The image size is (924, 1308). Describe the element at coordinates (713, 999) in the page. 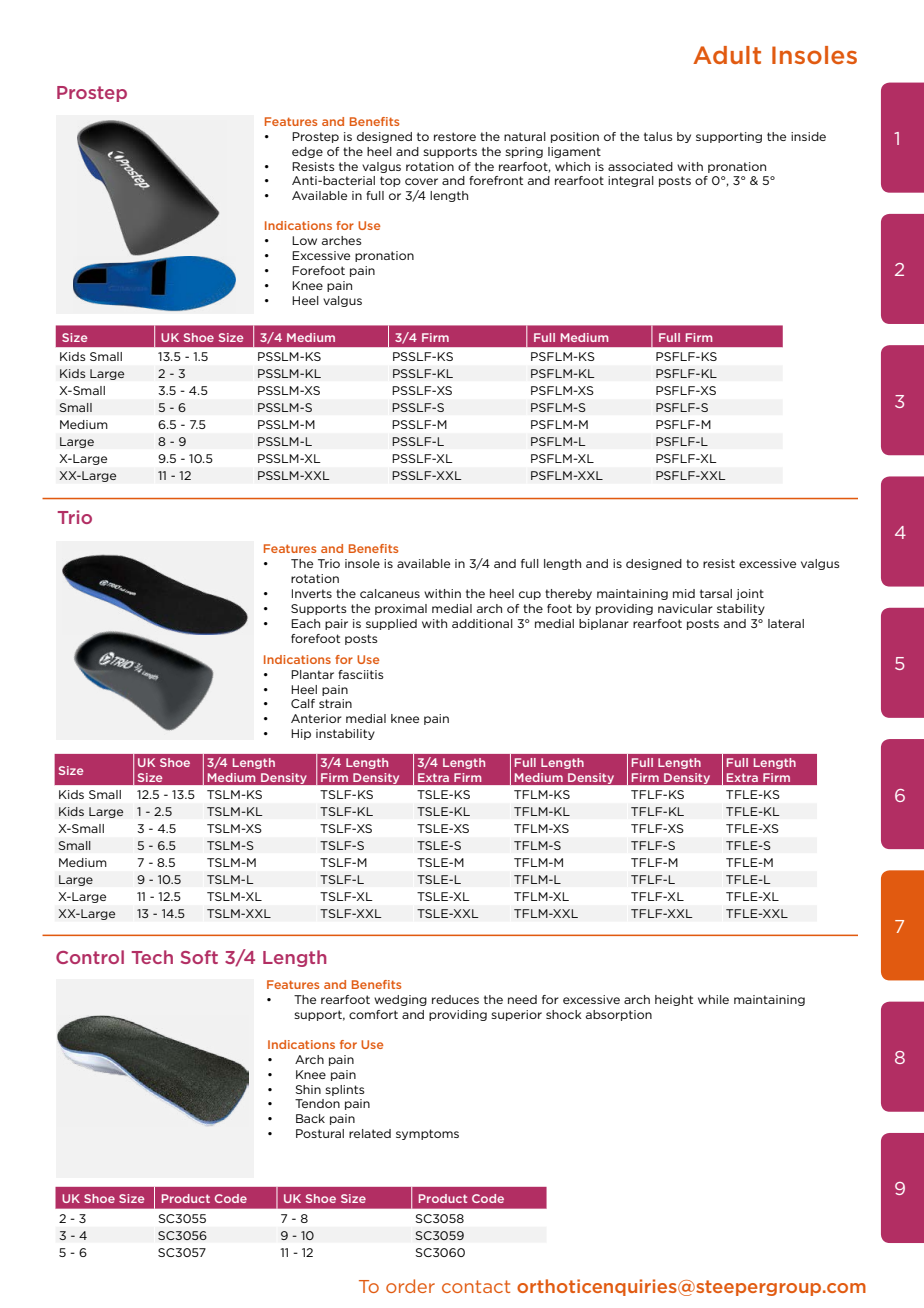

I see `while` at that location.
